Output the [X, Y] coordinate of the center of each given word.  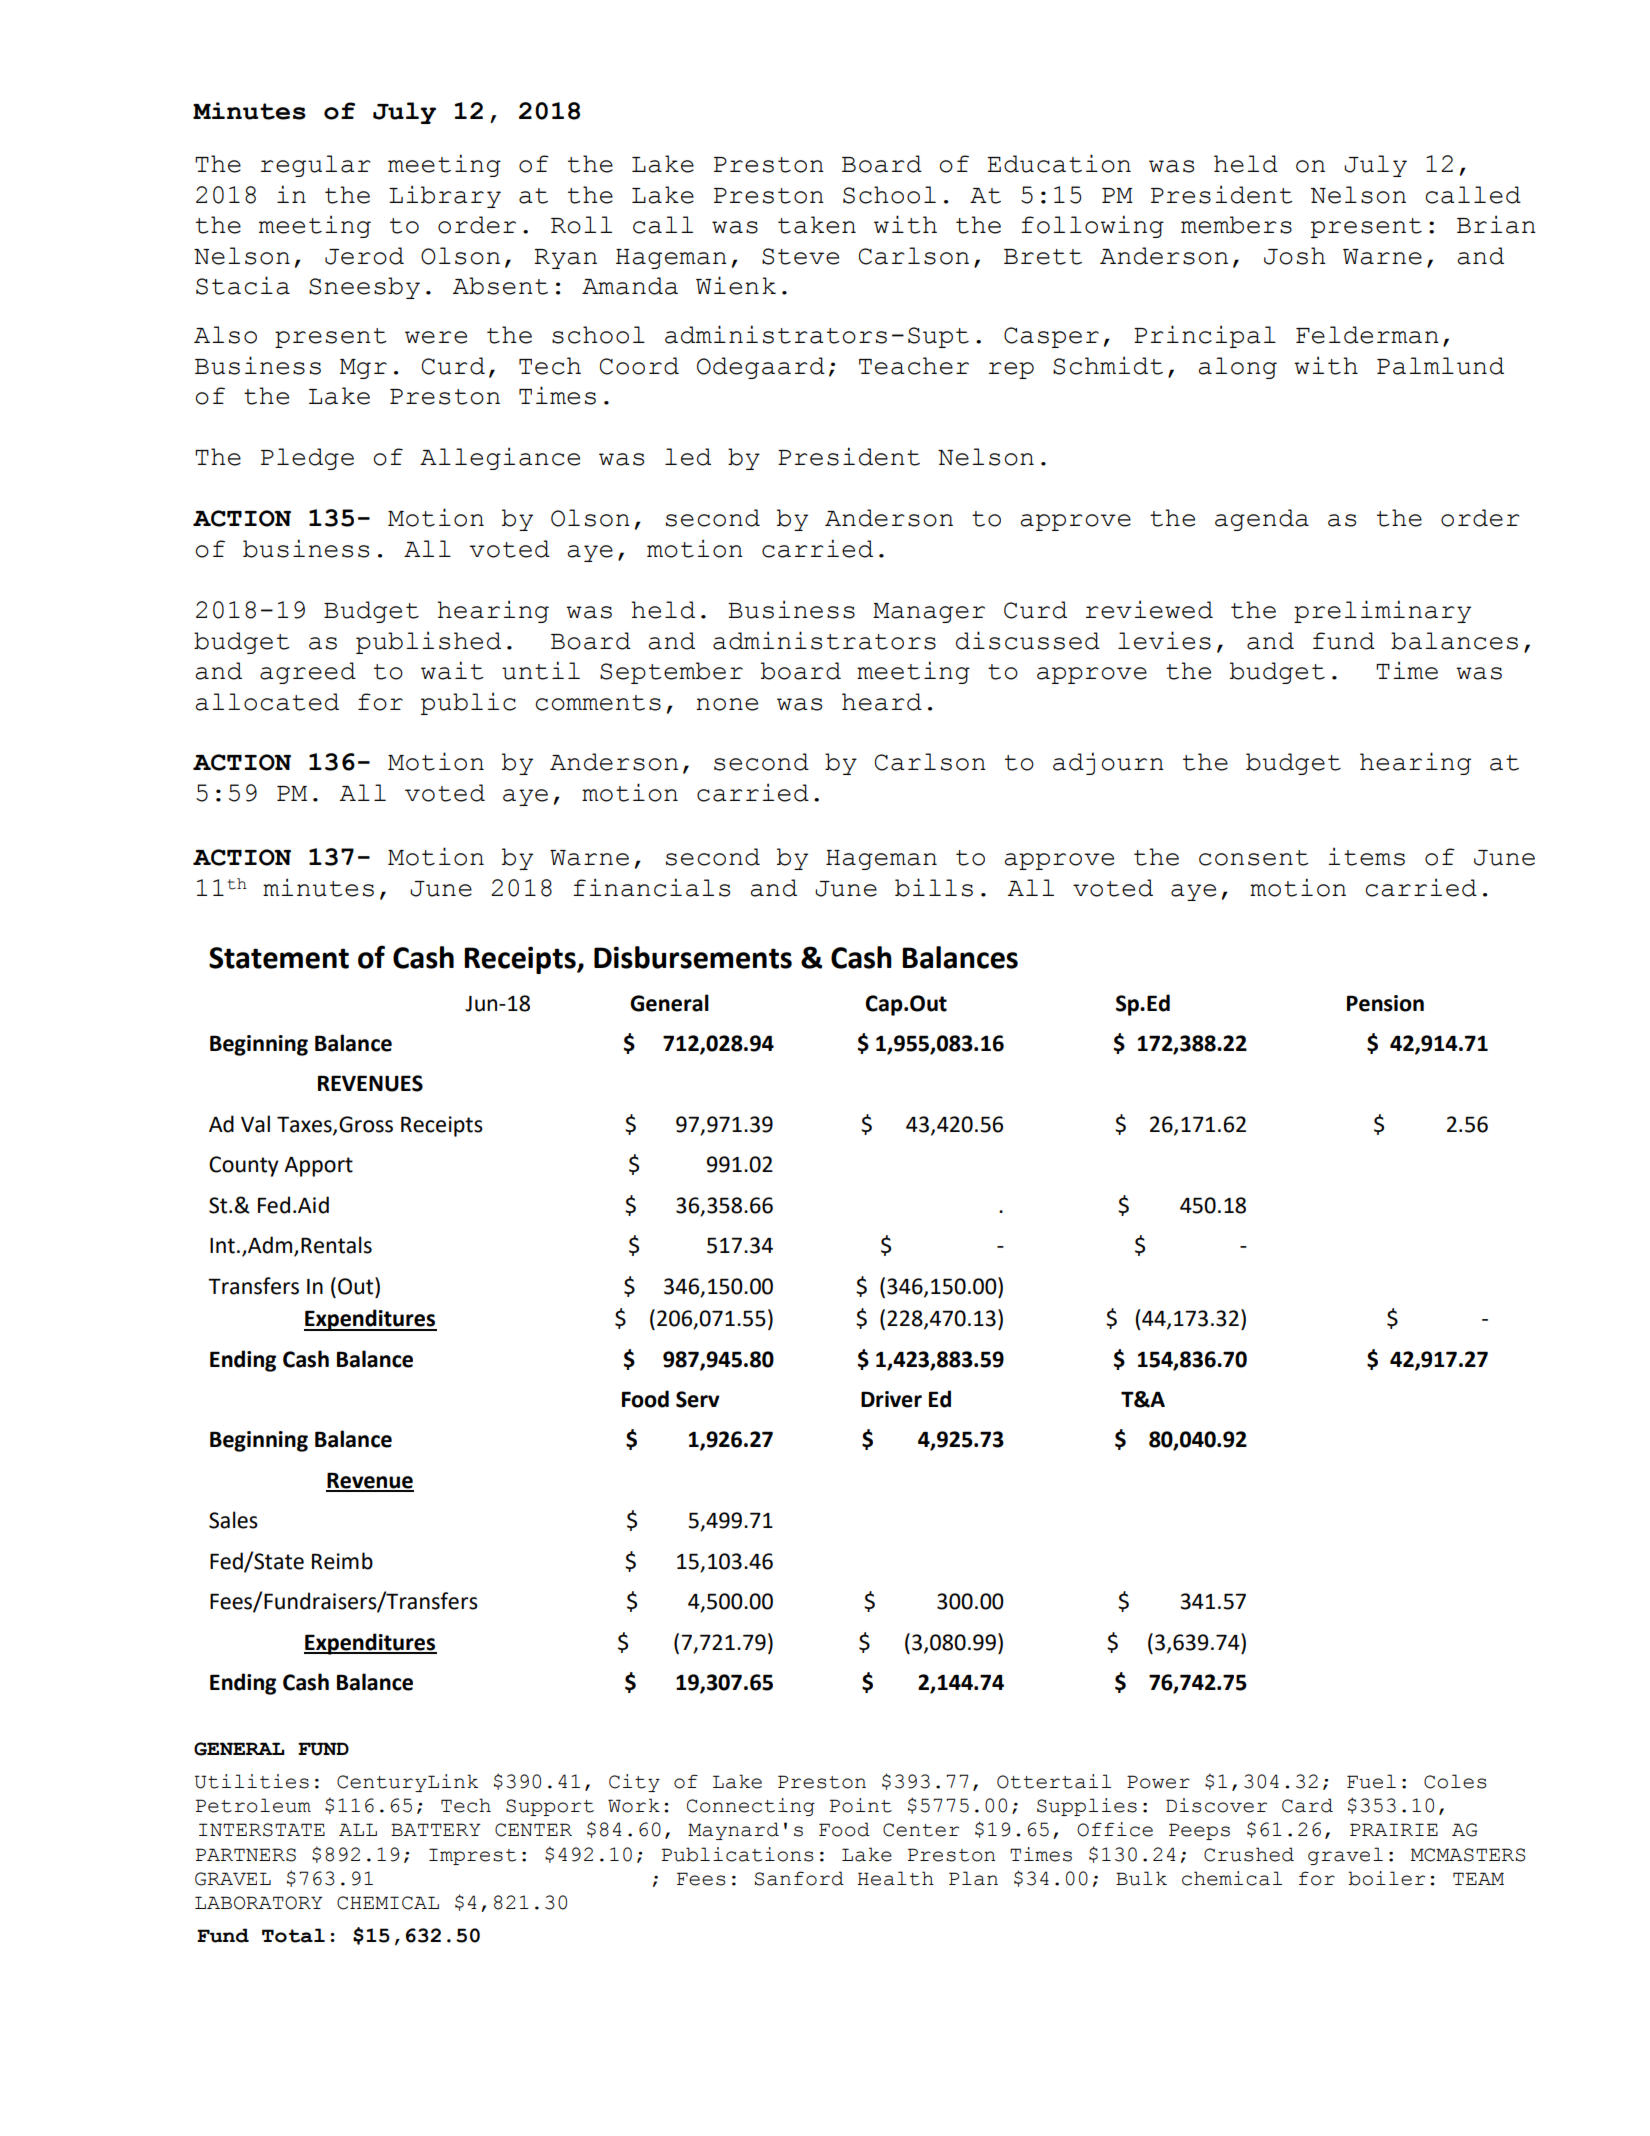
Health [895, 1878]
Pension [1385, 1003]
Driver [891, 1399]
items [1366, 856]
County [244, 1166]
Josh [1295, 256]
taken [817, 225]
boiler [1386, 1878]
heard [882, 702]
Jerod [364, 256]
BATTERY [436, 1829]
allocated [267, 702]
